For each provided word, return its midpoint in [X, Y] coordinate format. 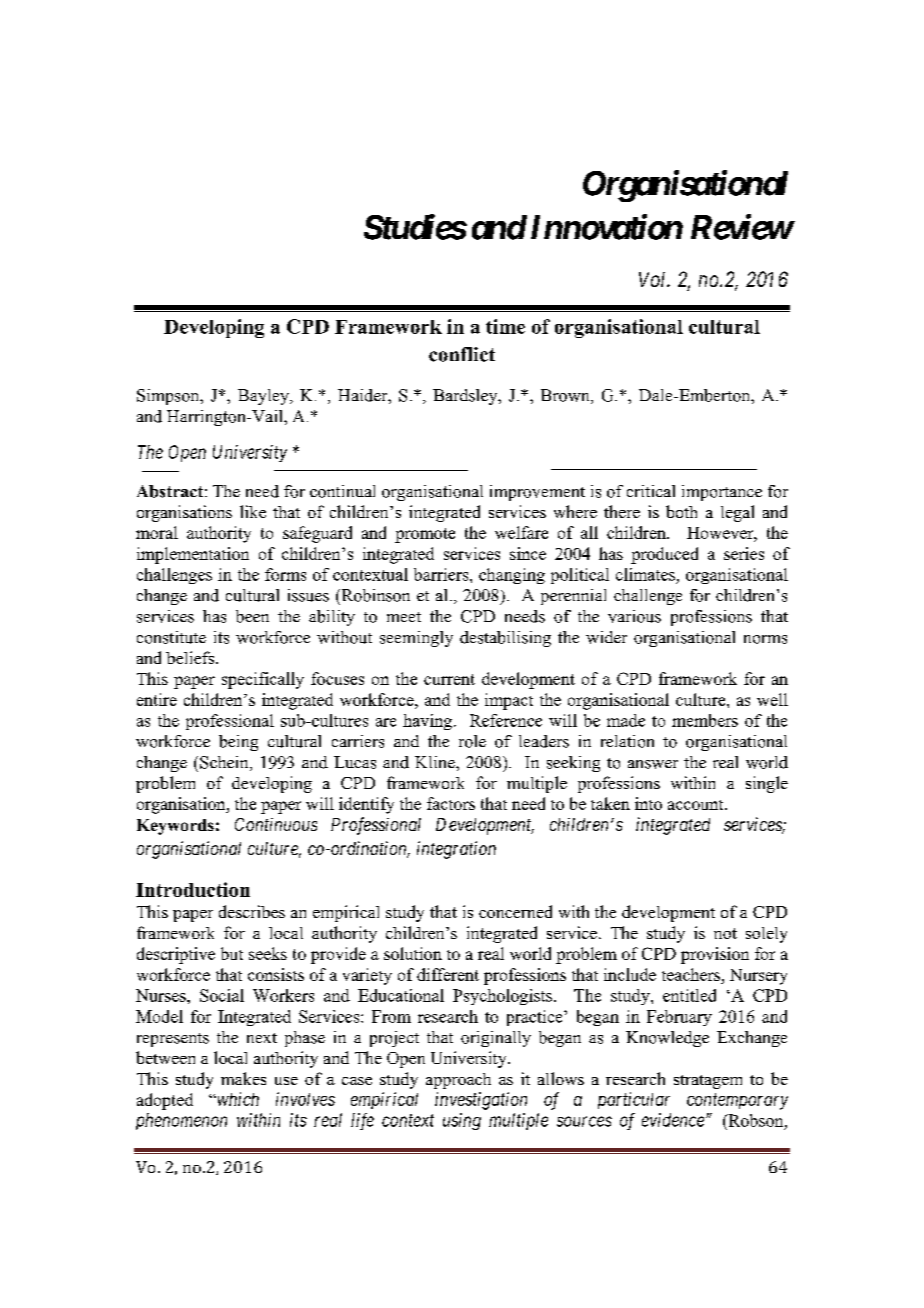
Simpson [169, 397]
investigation [481, 1101]
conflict [462, 354]
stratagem [708, 1082]
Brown [566, 396]
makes [243, 1078]
